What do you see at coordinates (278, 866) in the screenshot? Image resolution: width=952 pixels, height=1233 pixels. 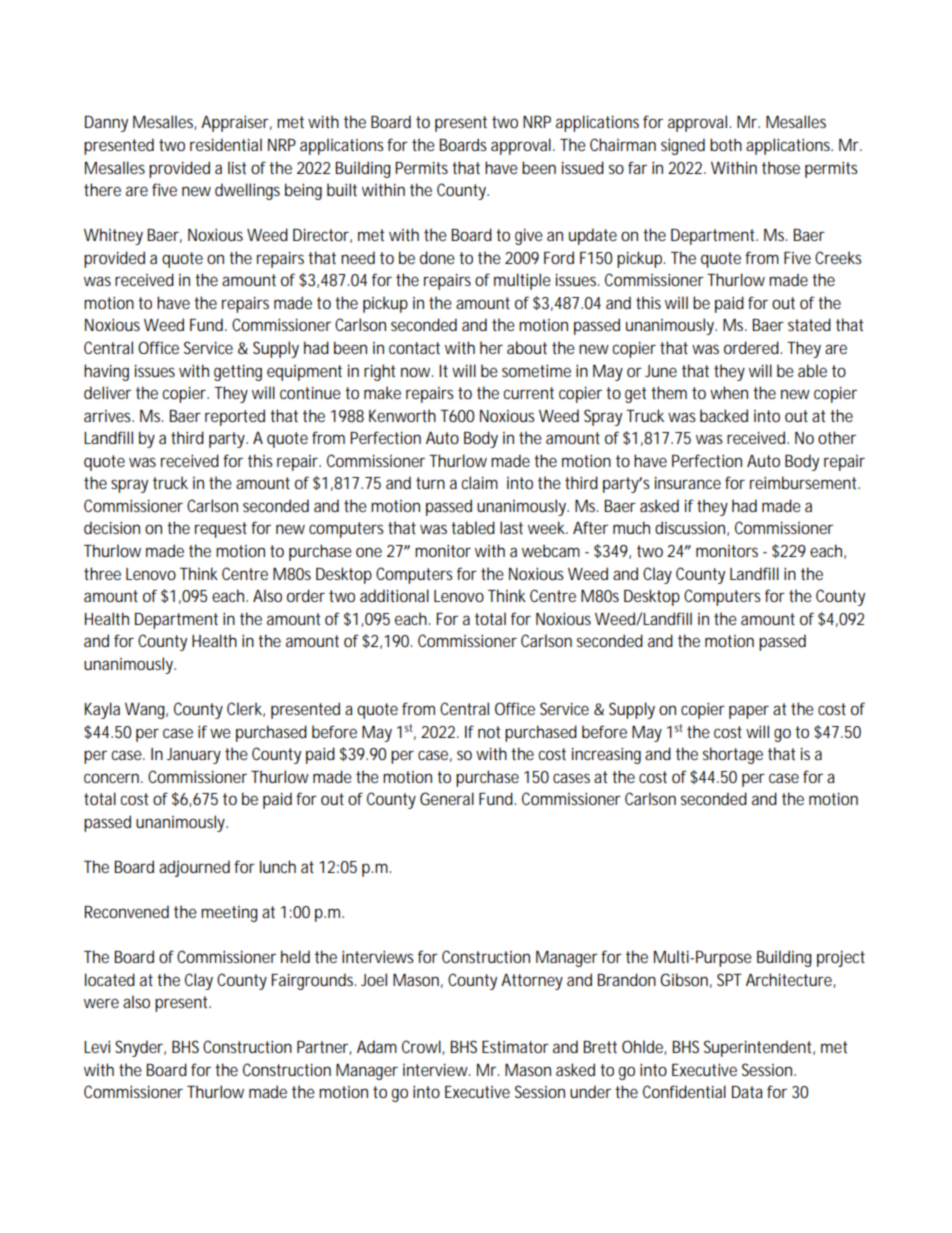 I see `lunch` at bounding box center [278, 866].
